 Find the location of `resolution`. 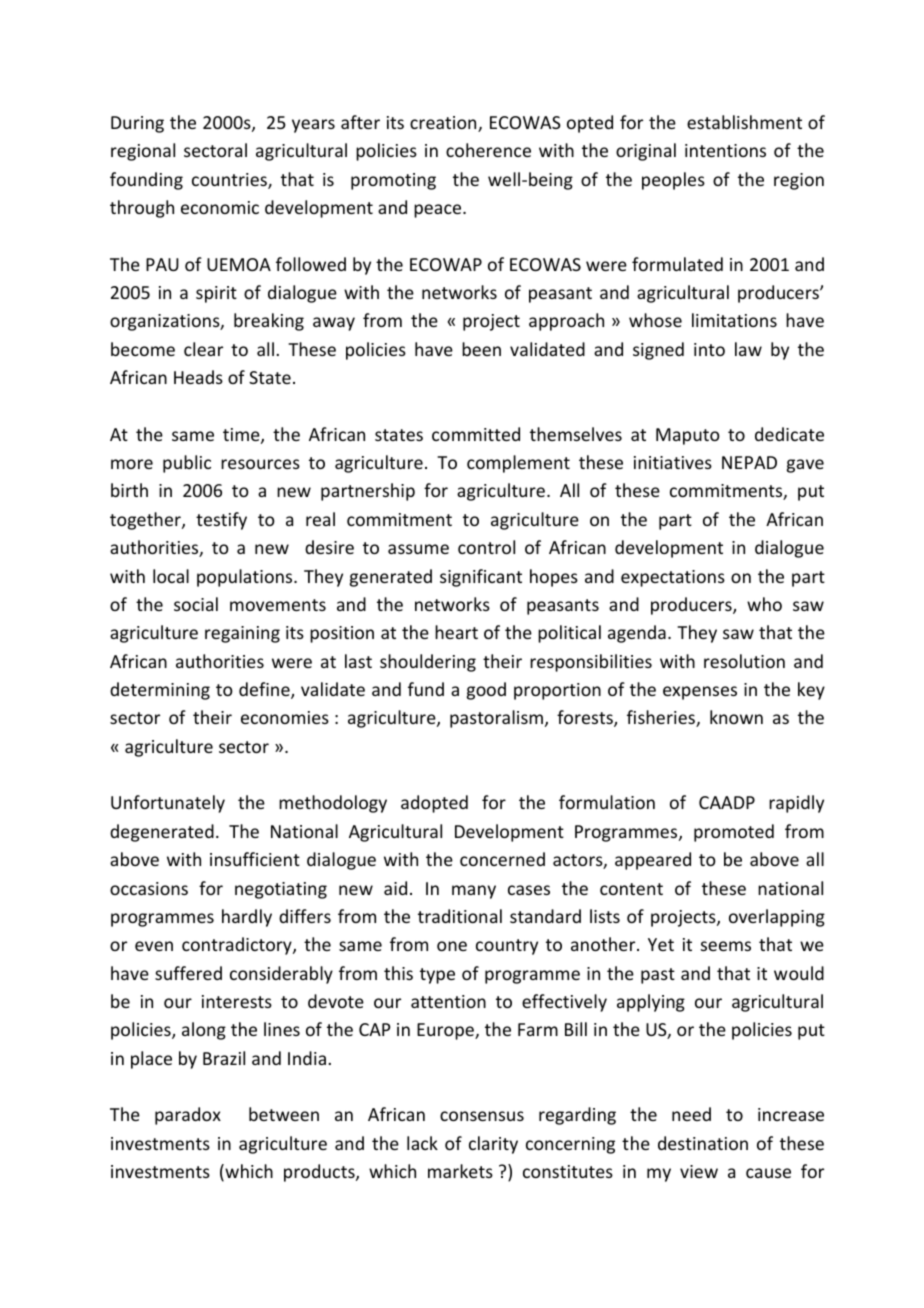

resolution is located at coordinates (744, 661).
